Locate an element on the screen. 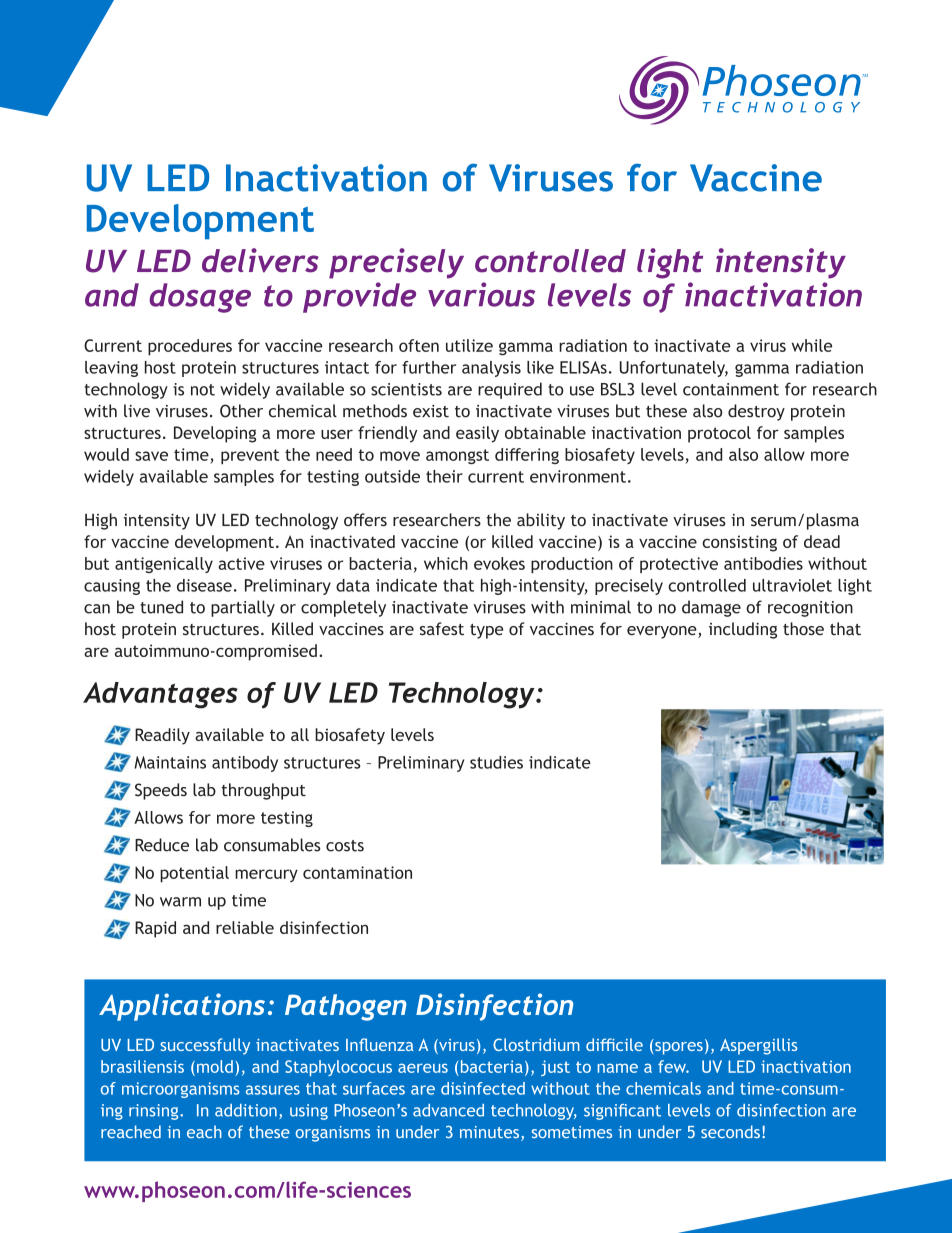 This screenshot has height=1233, width=952. addition is located at coordinates (246, 1110).
